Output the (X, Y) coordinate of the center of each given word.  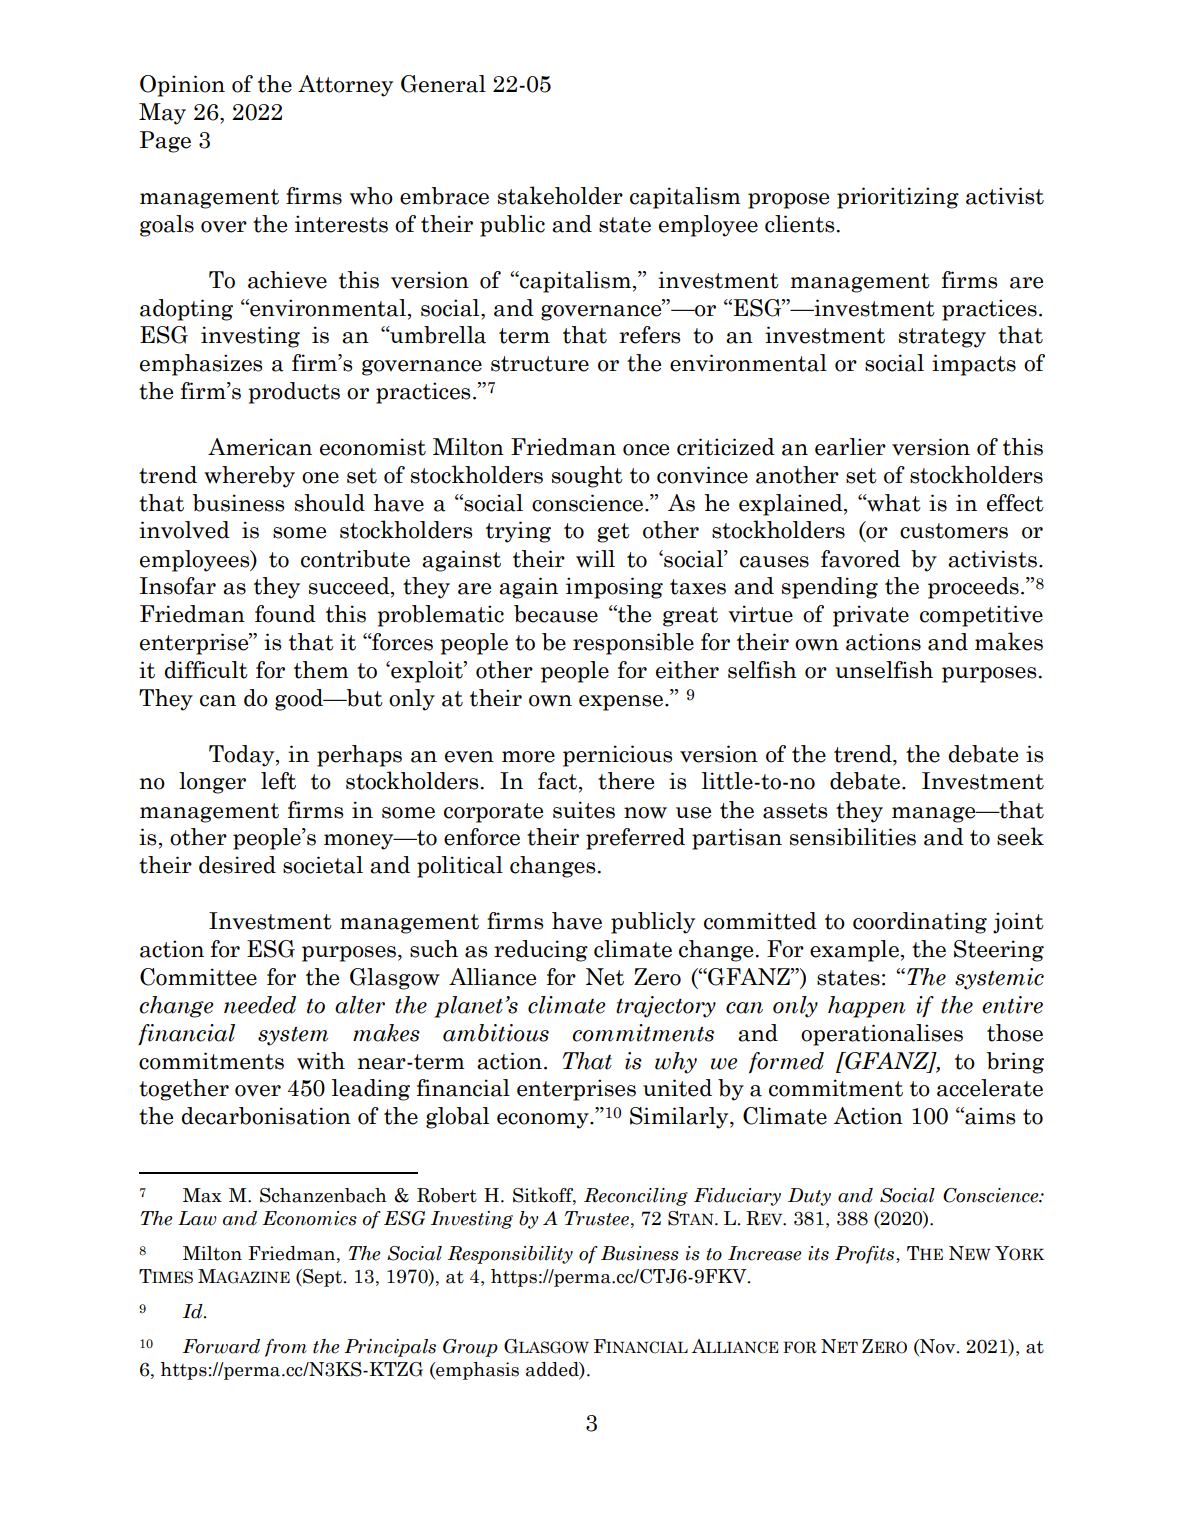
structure (540, 364)
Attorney (345, 86)
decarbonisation (266, 1116)
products (294, 393)
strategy (942, 338)
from (286, 1348)
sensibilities (853, 837)
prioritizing (898, 198)
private (871, 616)
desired (237, 865)
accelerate (990, 1088)
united (677, 1088)
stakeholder (560, 195)
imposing (614, 588)
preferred (635, 839)
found (285, 614)
